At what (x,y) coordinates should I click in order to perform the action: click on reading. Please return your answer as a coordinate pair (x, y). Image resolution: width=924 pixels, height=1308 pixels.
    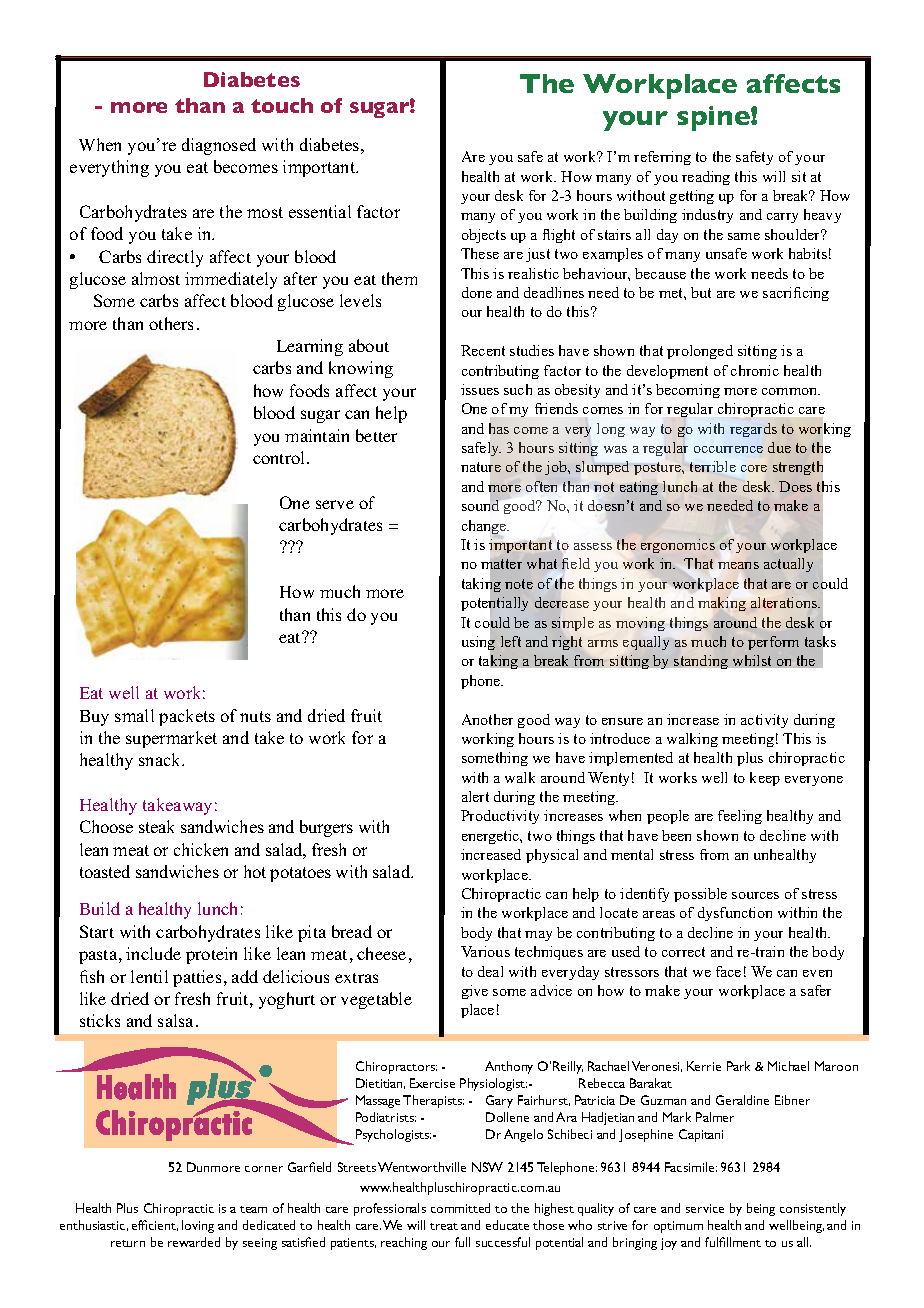
    Looking at the image, I should click on (706, 178).
